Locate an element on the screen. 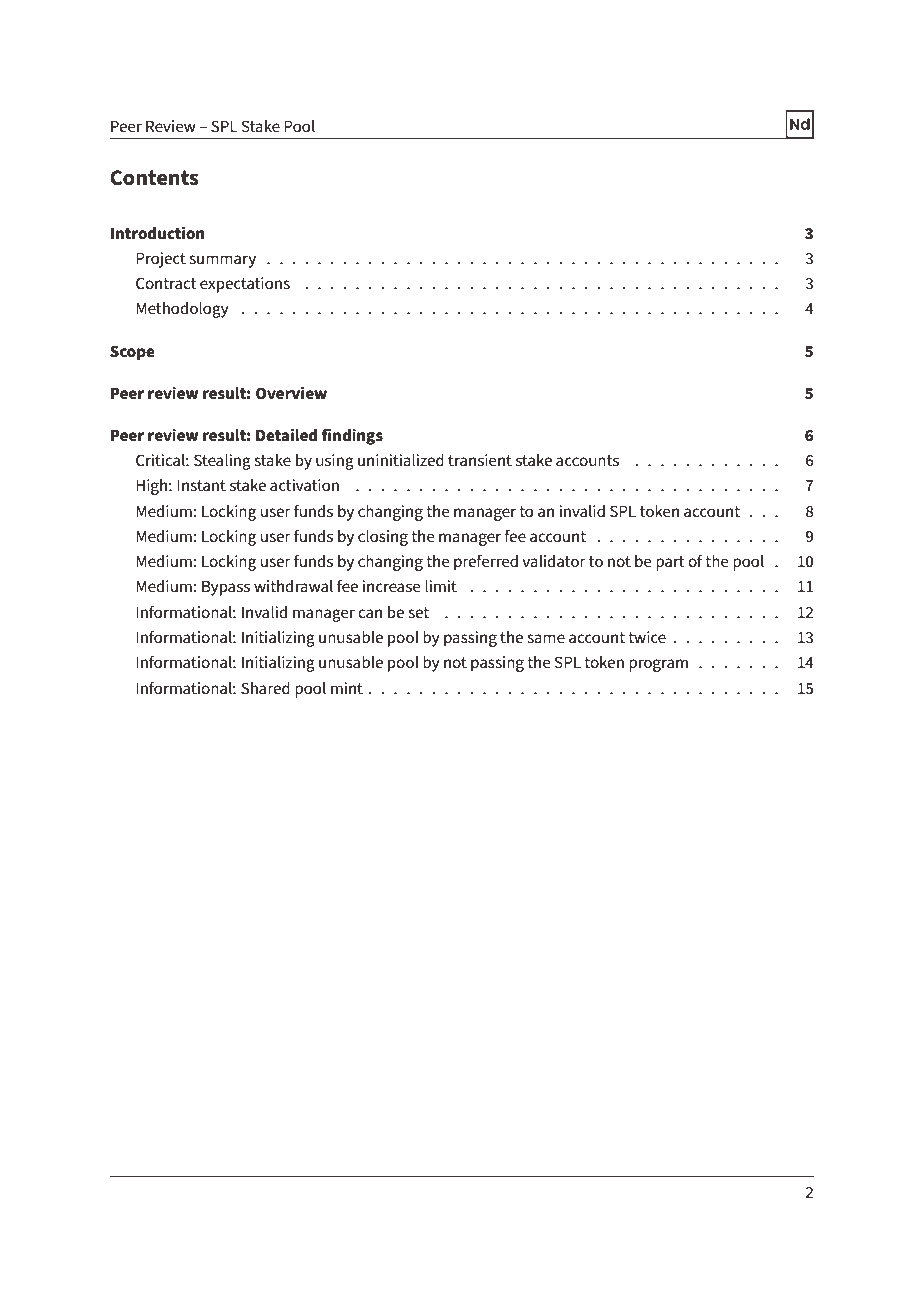  transient is located at coordinates (480, 460).
